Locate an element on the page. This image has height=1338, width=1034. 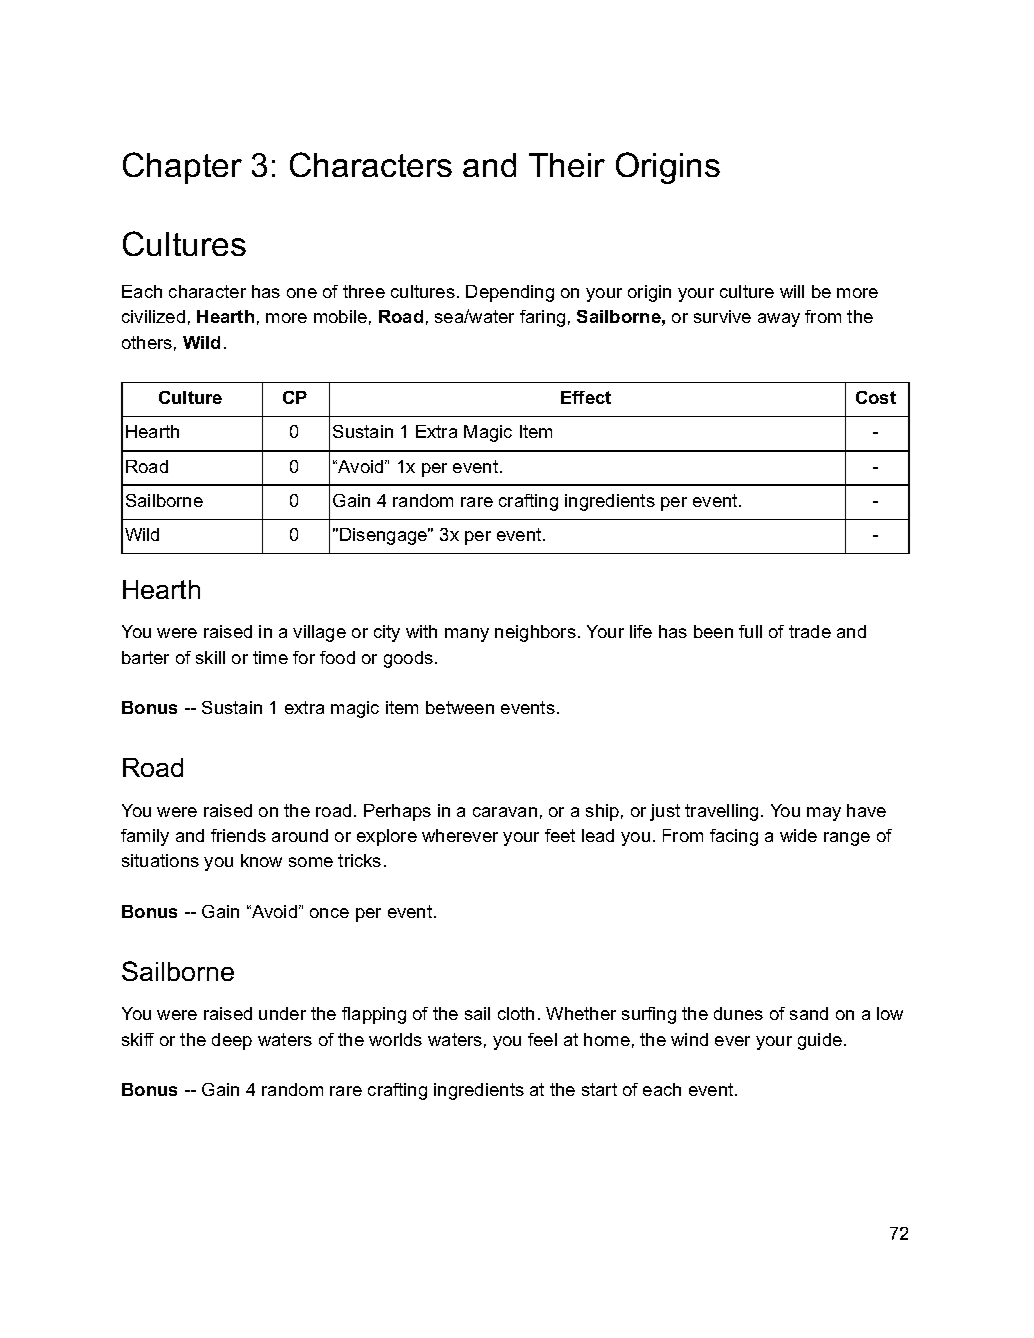
neighbors is located at coordinates (535, 633).
